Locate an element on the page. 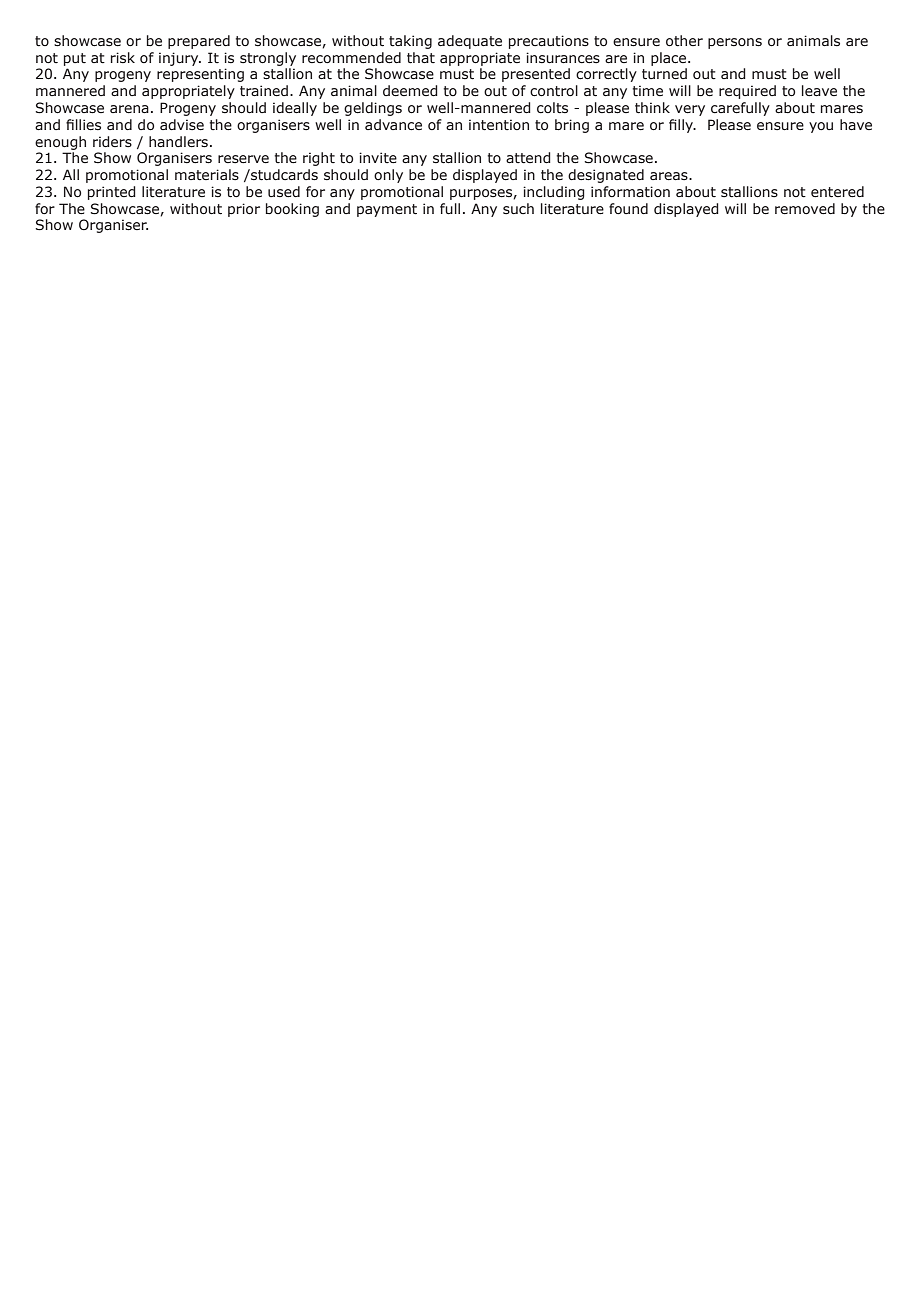 The height and width of the image is (1308, 924). prepared is located at coordinates (199, 42).
